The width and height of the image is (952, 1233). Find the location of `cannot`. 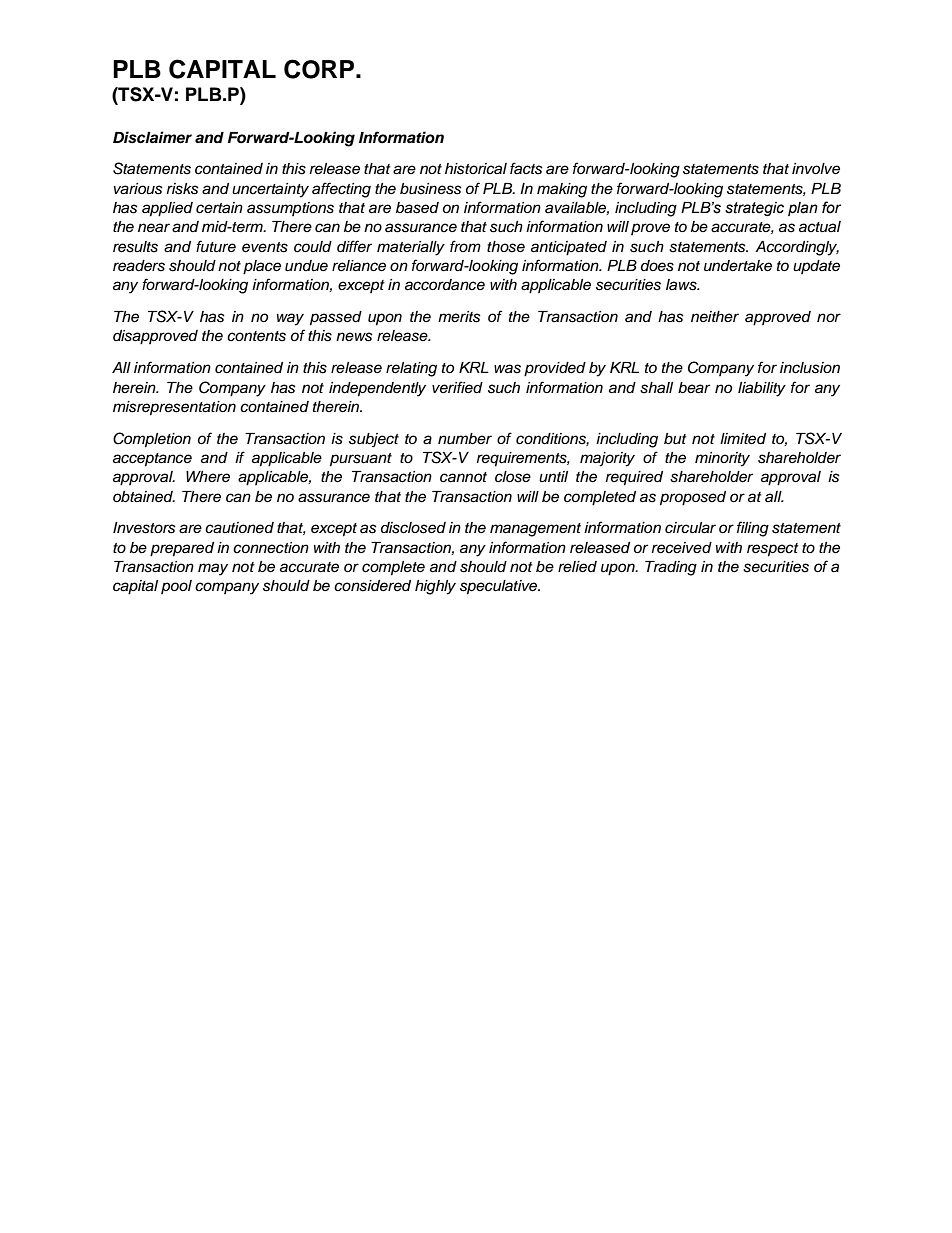

cannot is located at coordinates (463, 477).
